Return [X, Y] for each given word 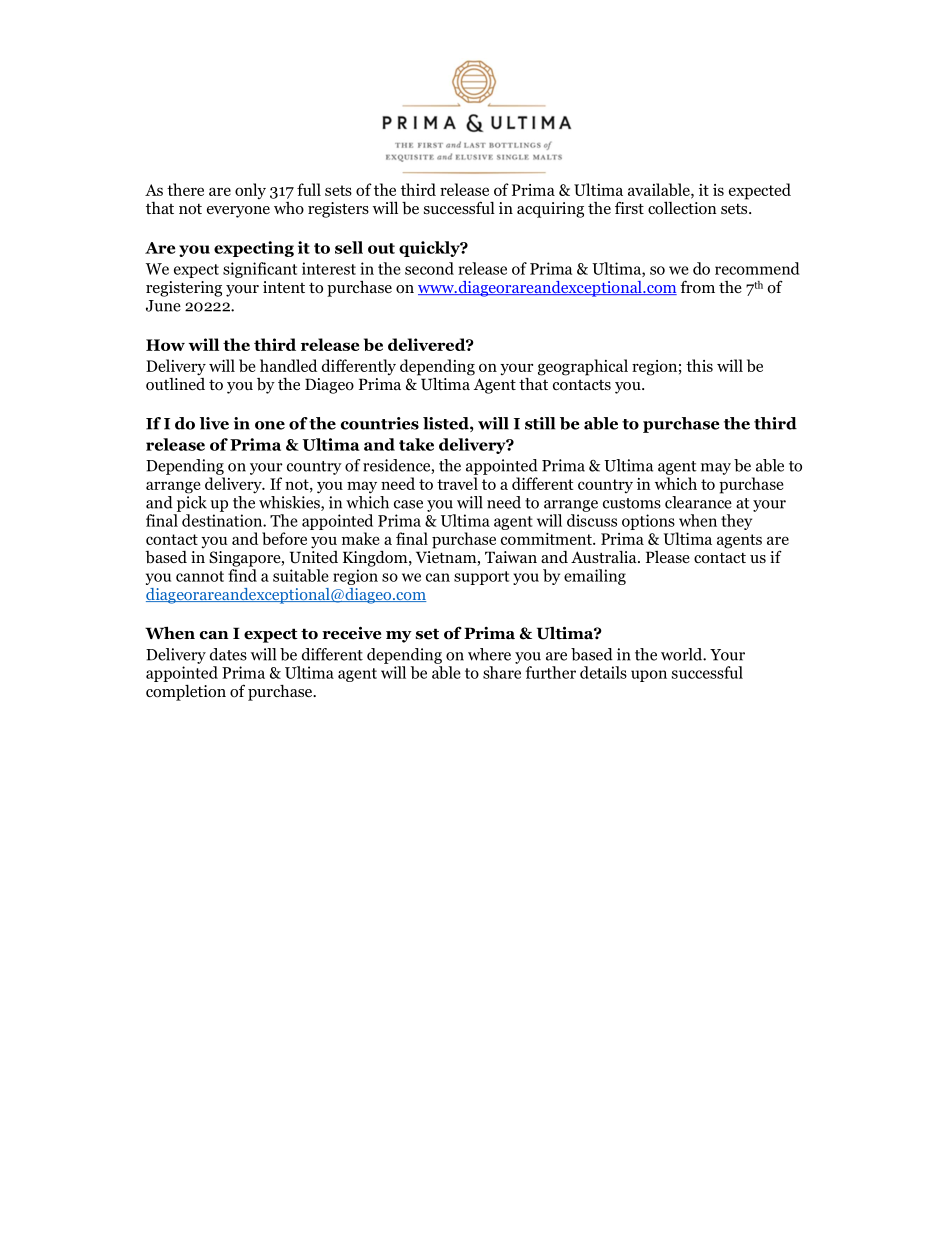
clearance [698, 501]
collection [682, 208]
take [416, 444]
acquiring [550, 210]
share [502, 672]
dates [228, 654]
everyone [238, 212]
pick [192, 502]
